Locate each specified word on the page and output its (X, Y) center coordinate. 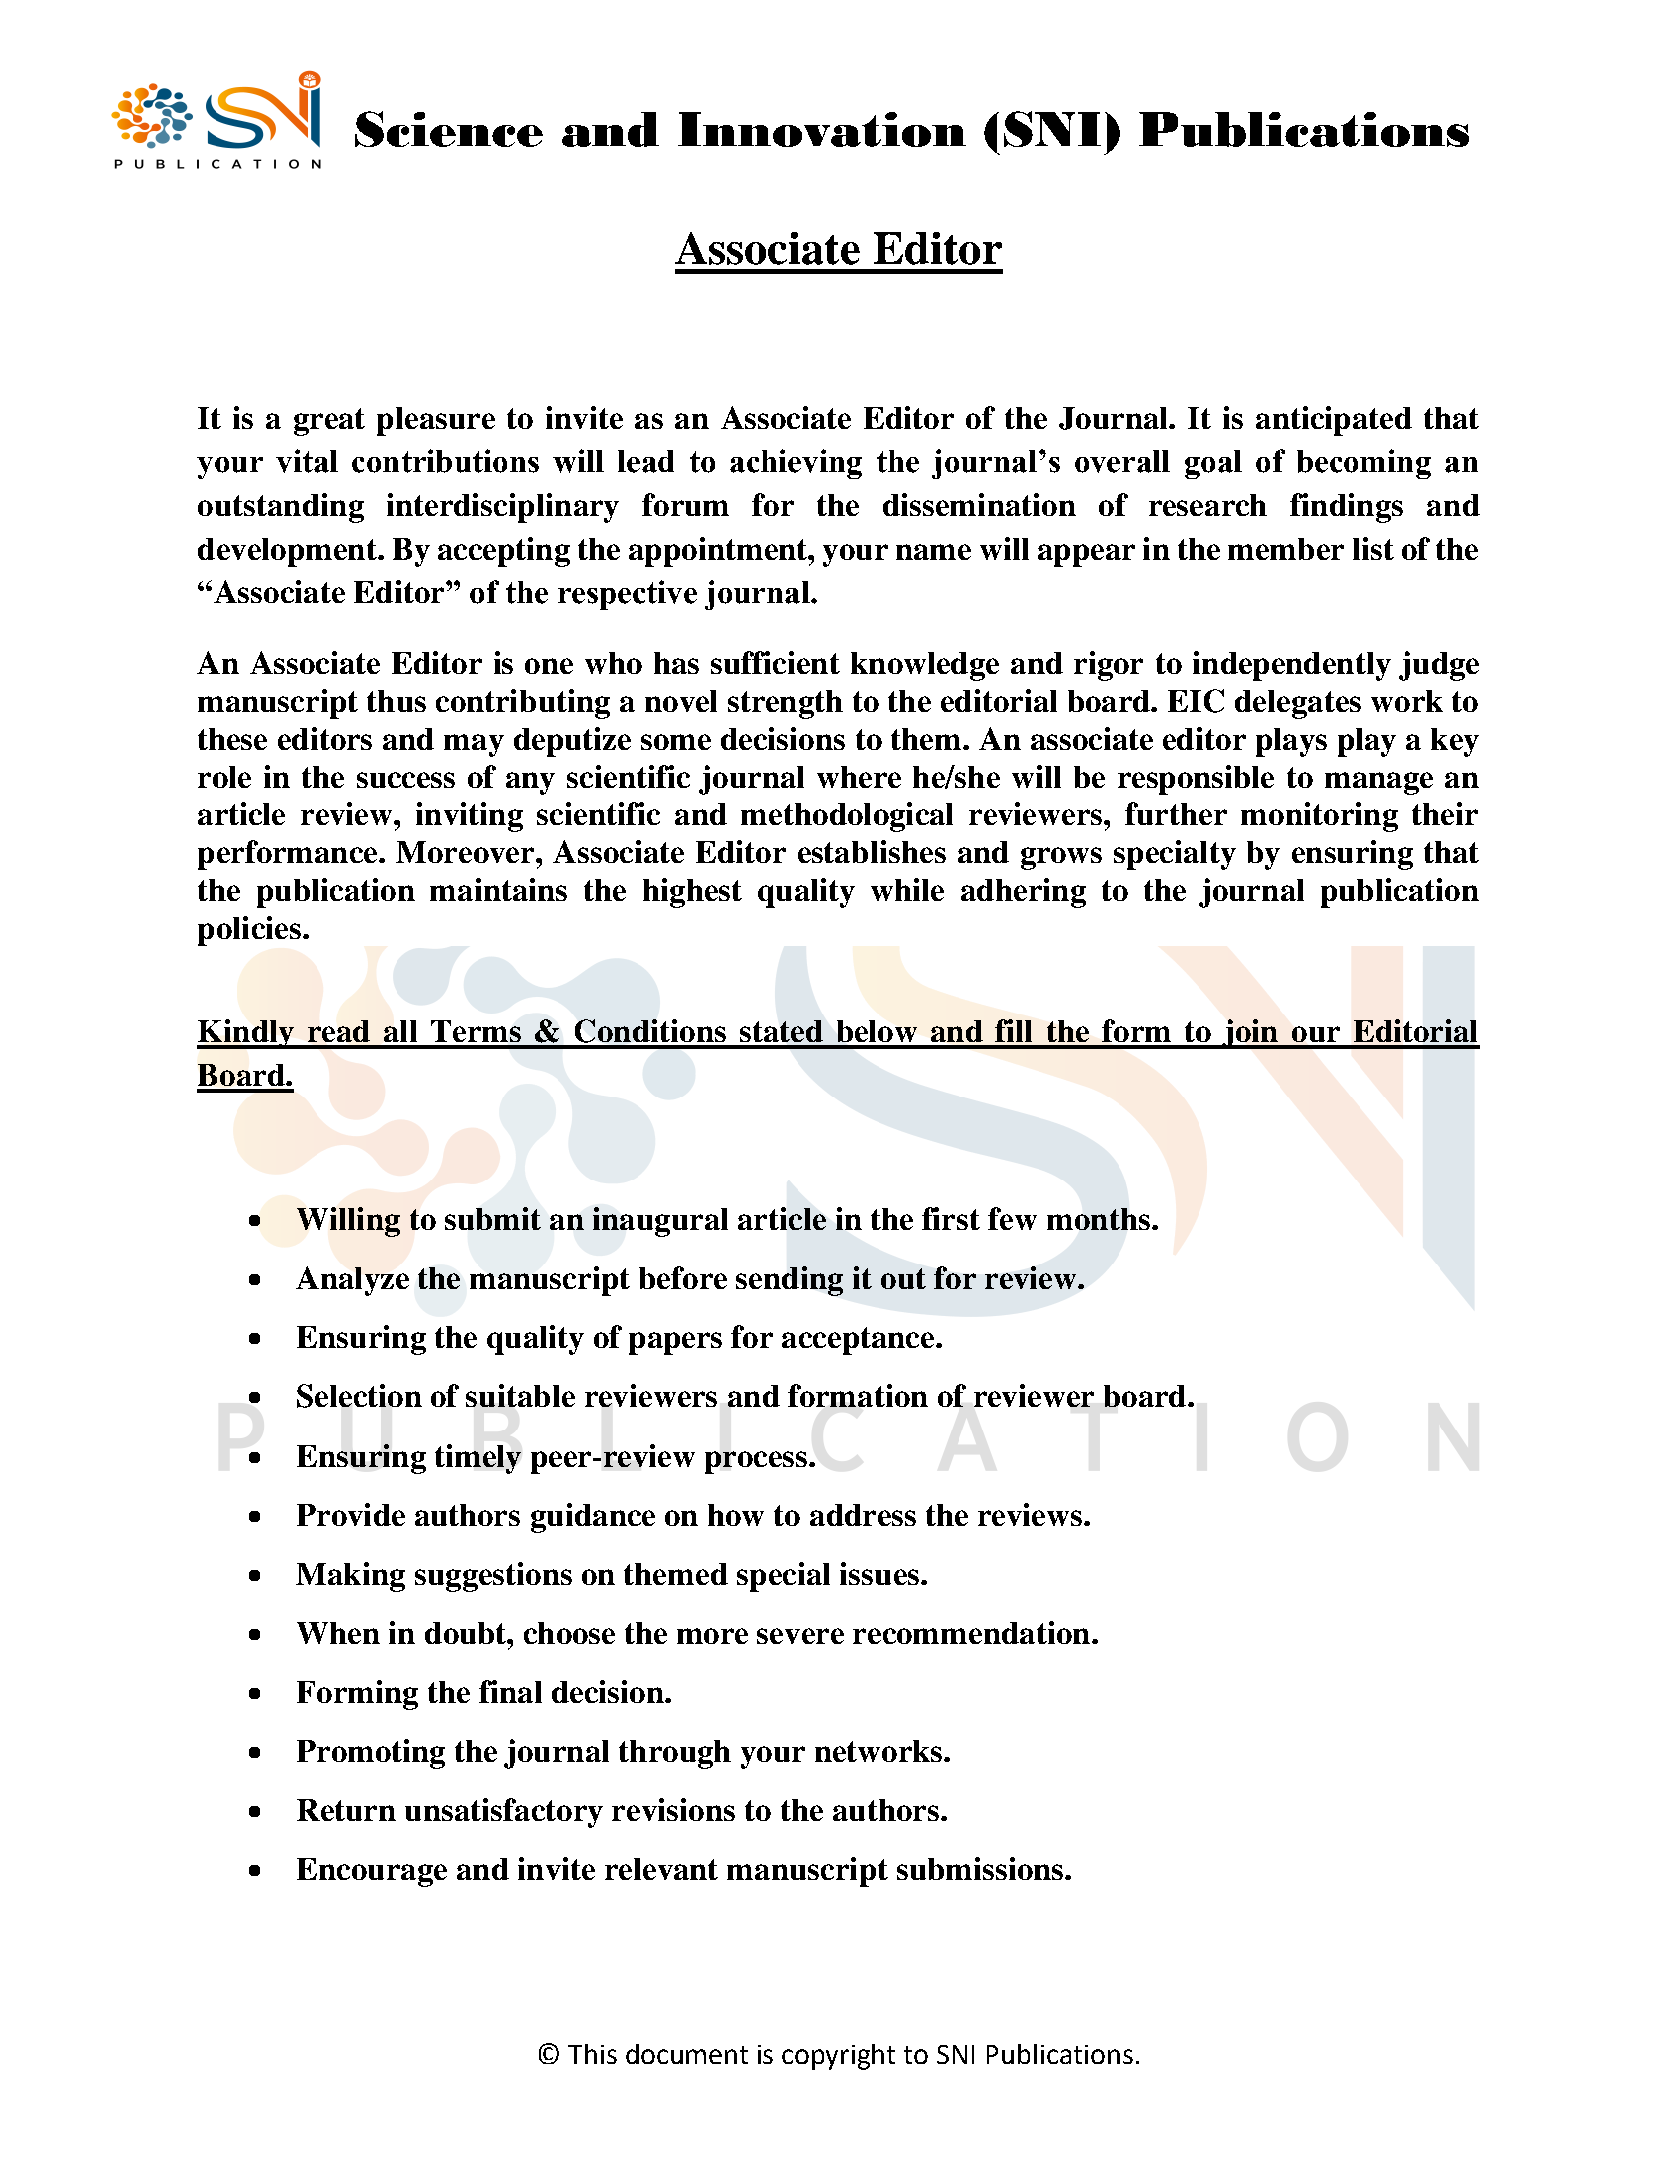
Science (449, 129)
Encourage (372, 1872)
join (1249, 1034)
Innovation (822, 129)
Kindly (246, 1034)
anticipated (1334, 421)
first (951, 1218)
